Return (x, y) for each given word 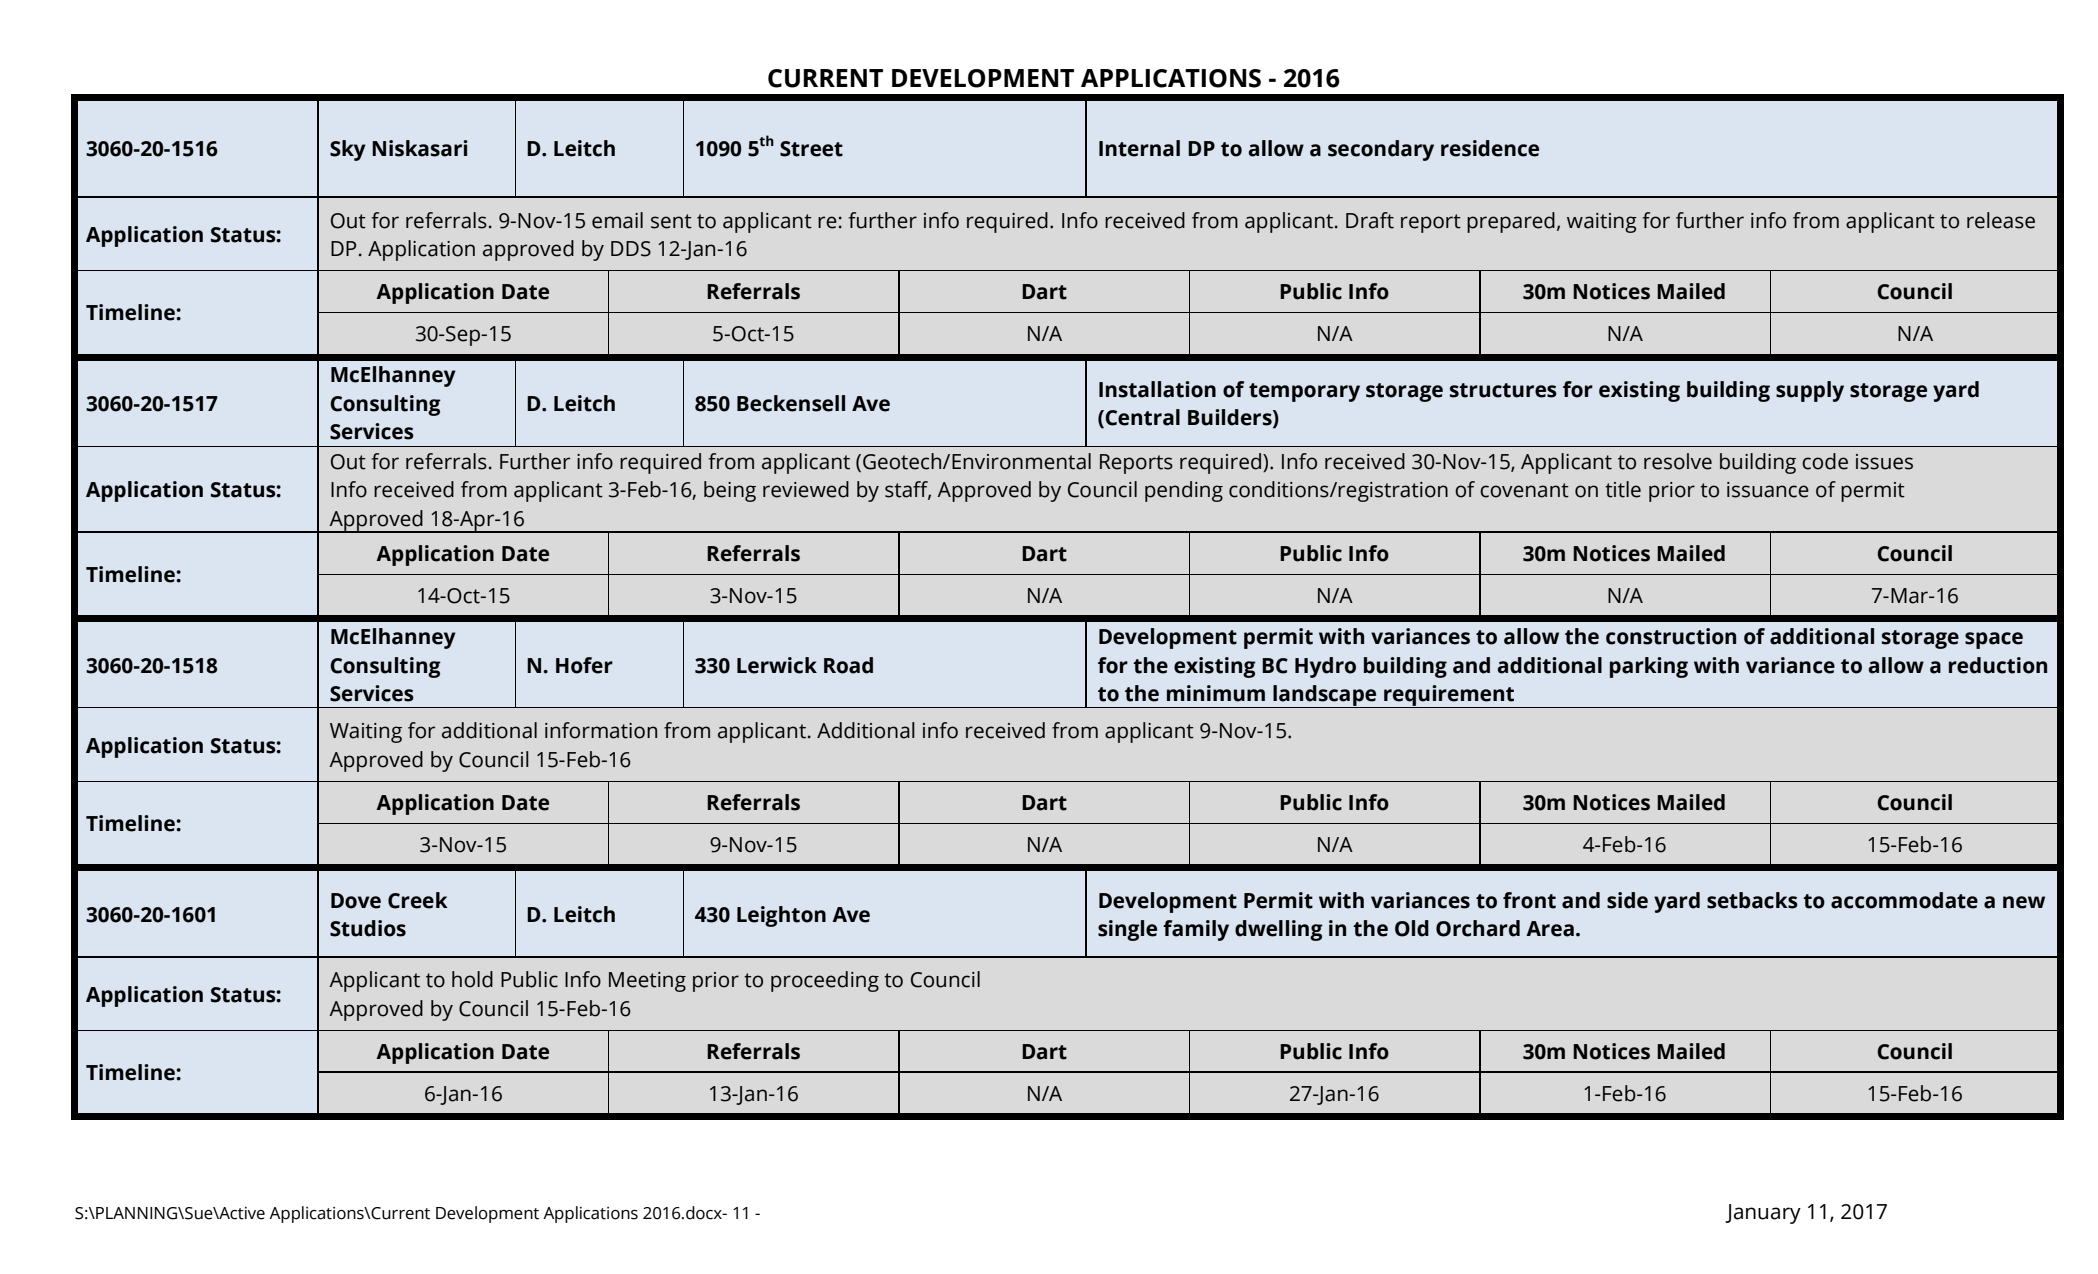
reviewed (806, 489)
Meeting (647, 982)
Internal (1139, 148)
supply (1810, 391)
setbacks (1752, 900)
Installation (1157, 389)
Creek (418, 900)
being (730, 491)
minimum (1216, 693)
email (617, 220)
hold (472, 979)
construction (1671, 636)
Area (1550, 929)
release (2001, 220)
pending (1184, 491)
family (1196, 930)
